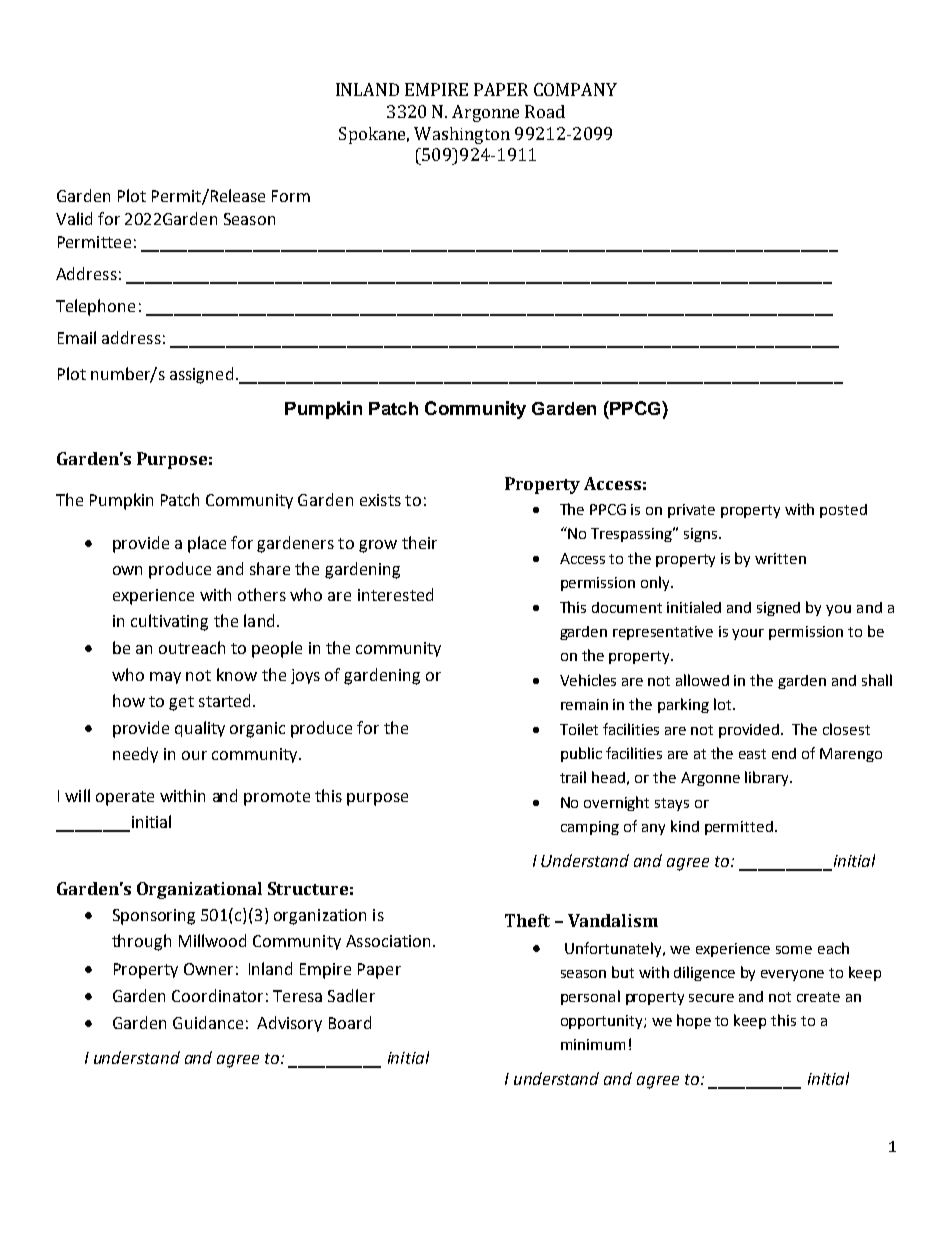  Describe the element at coordinates (590, 997) in the document. I see `personal` at that location.
